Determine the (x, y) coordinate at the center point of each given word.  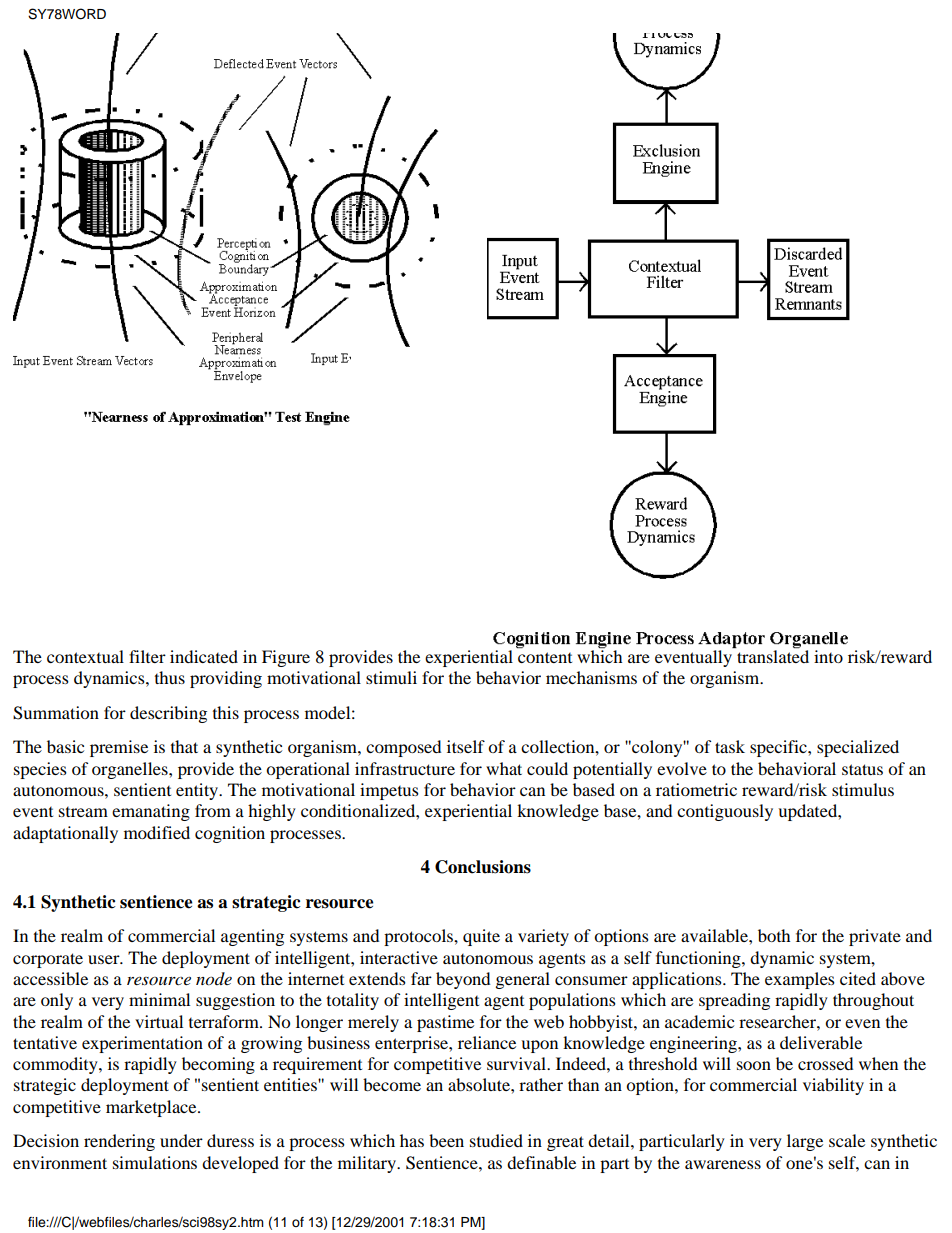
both (774, 935)
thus (170, 677)
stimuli (391, 677)
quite (481, 937)
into (828, 656)
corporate (48, 960)
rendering (119, 1142)
